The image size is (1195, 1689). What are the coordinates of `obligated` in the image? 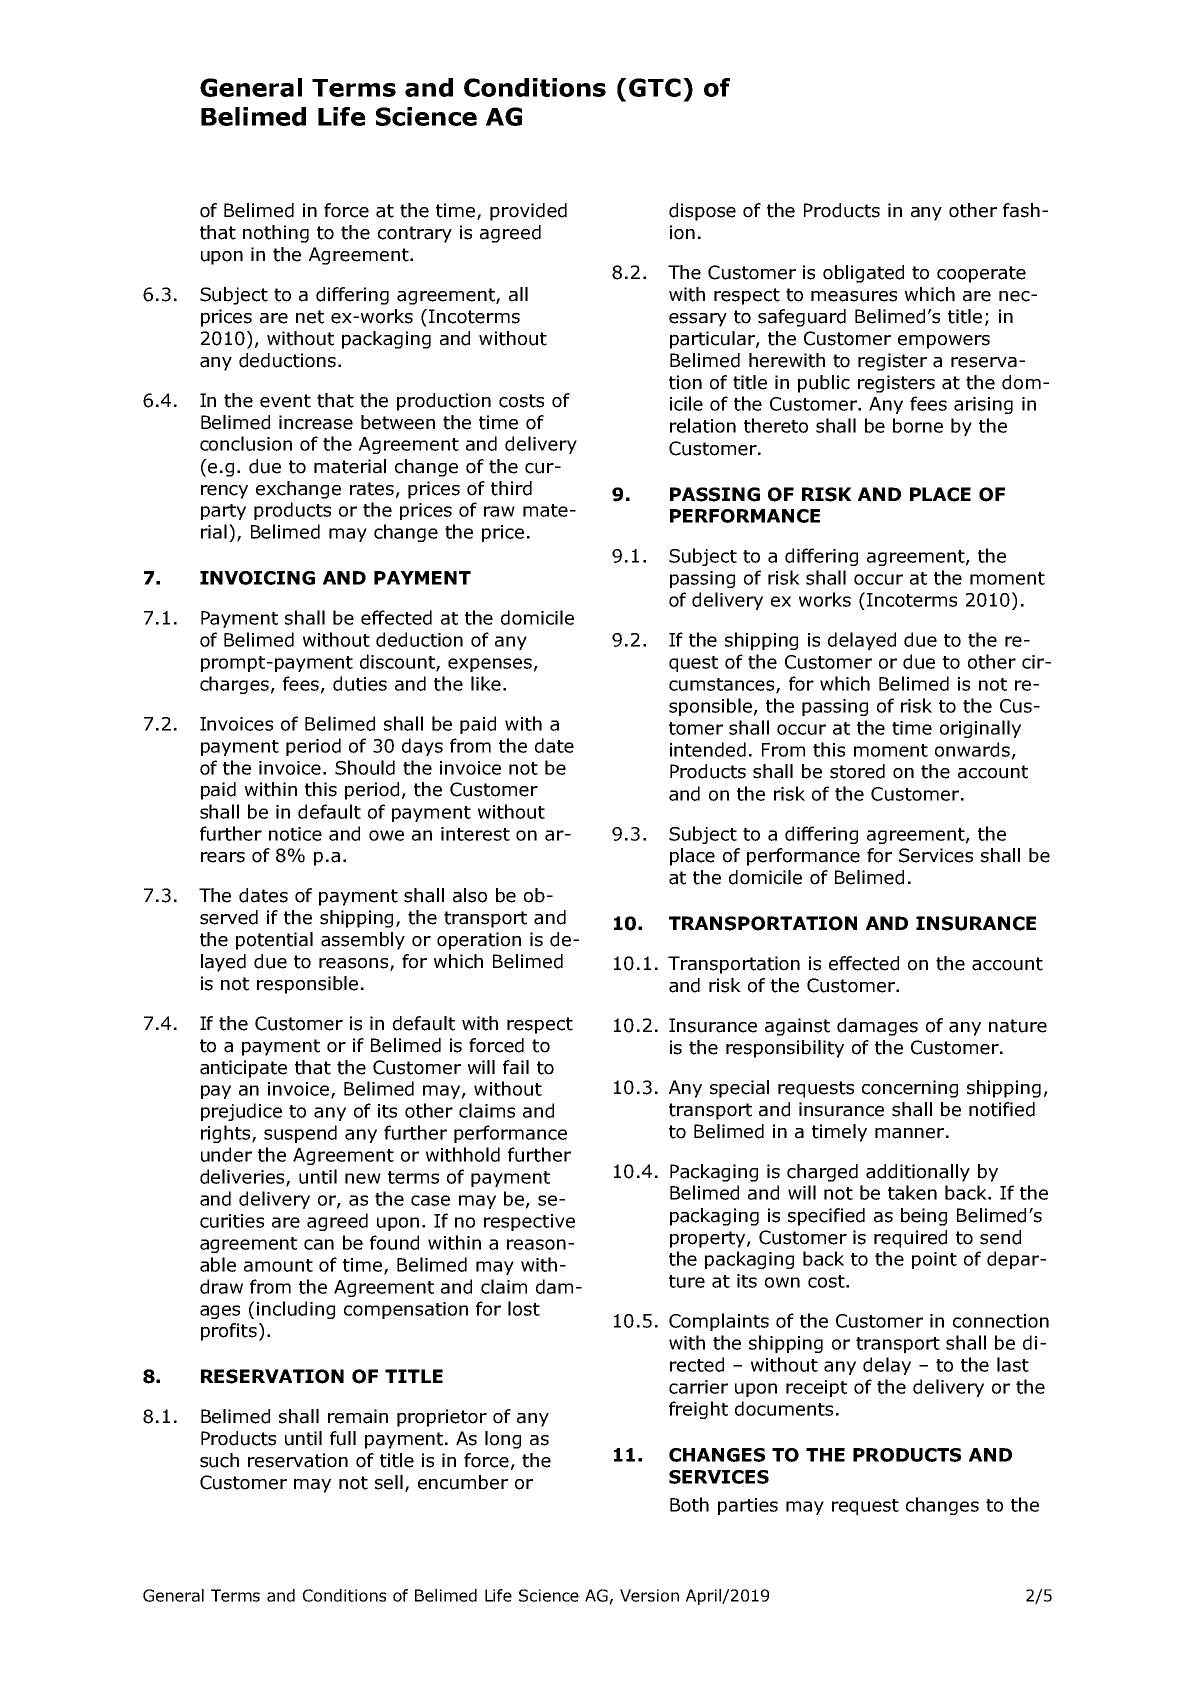 It's located at (863, 274).
